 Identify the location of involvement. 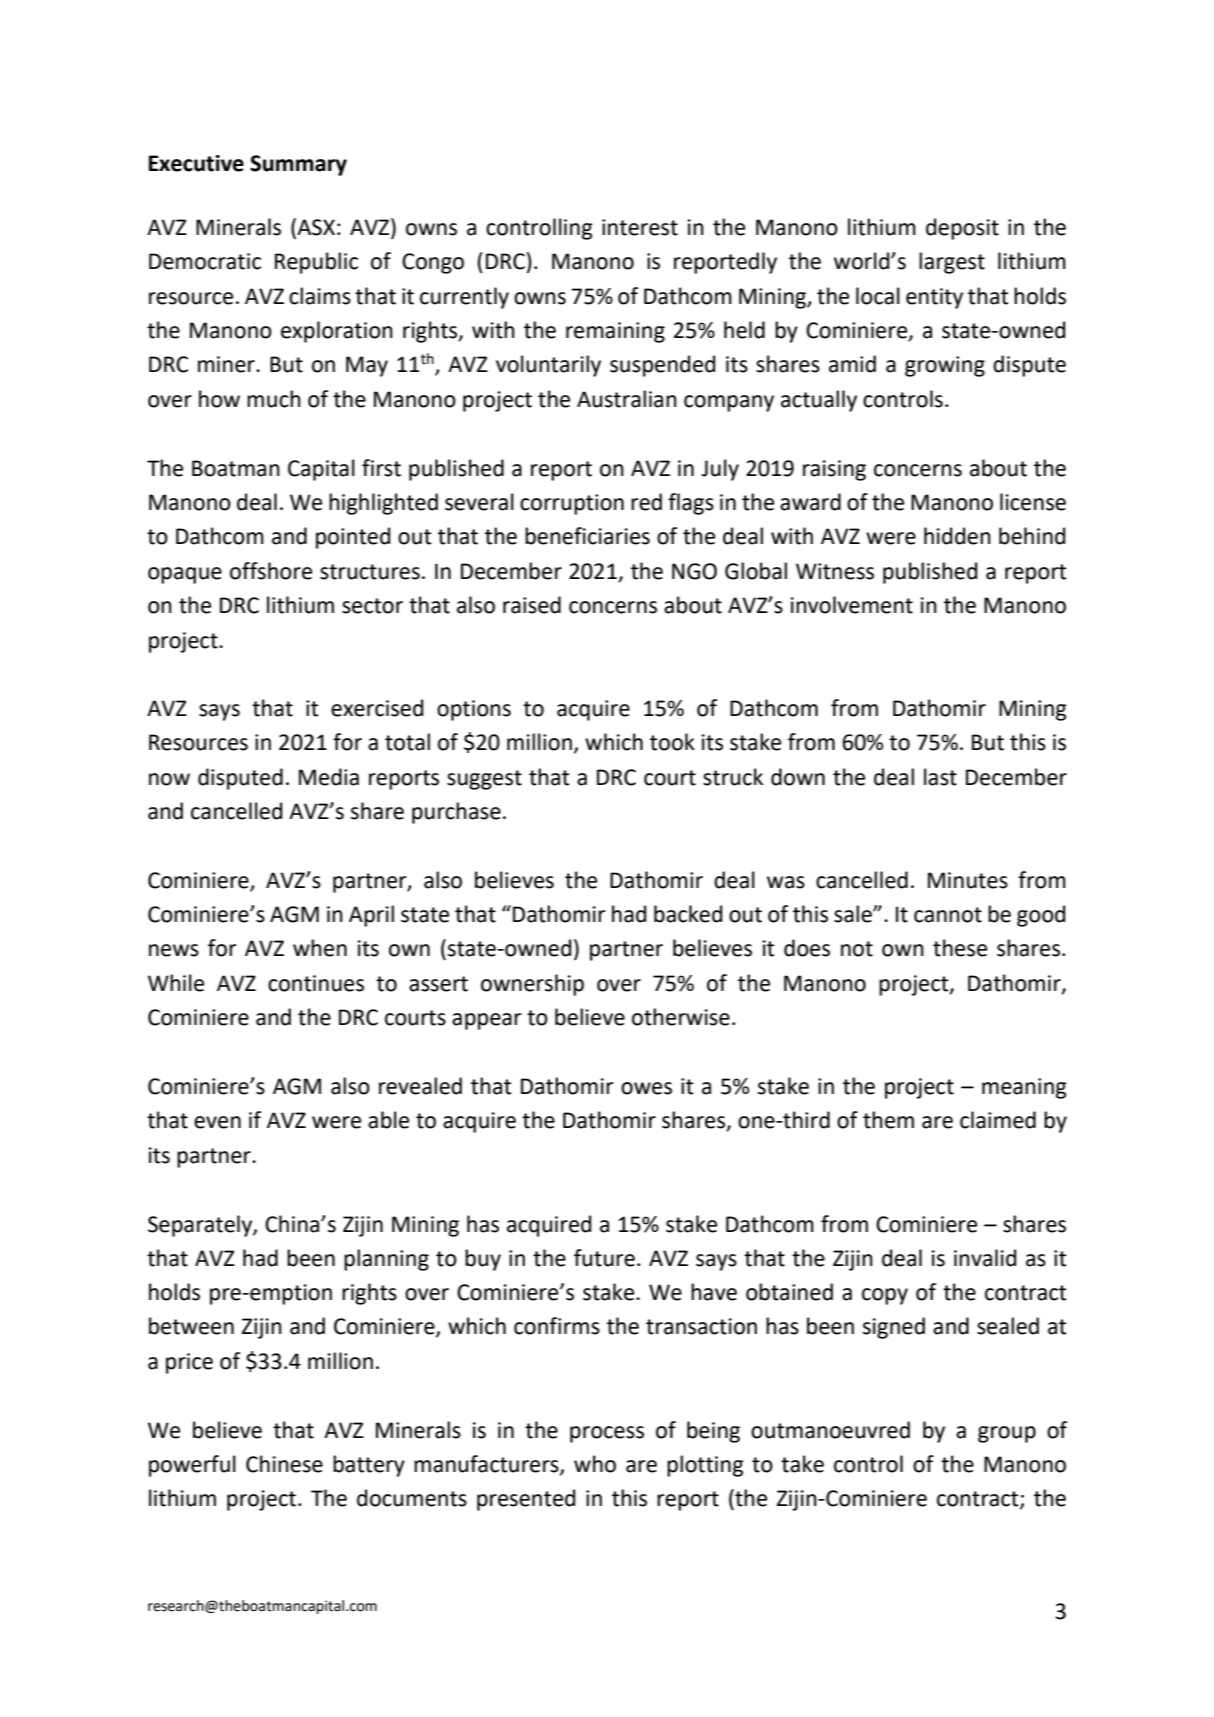
(852, 605).
